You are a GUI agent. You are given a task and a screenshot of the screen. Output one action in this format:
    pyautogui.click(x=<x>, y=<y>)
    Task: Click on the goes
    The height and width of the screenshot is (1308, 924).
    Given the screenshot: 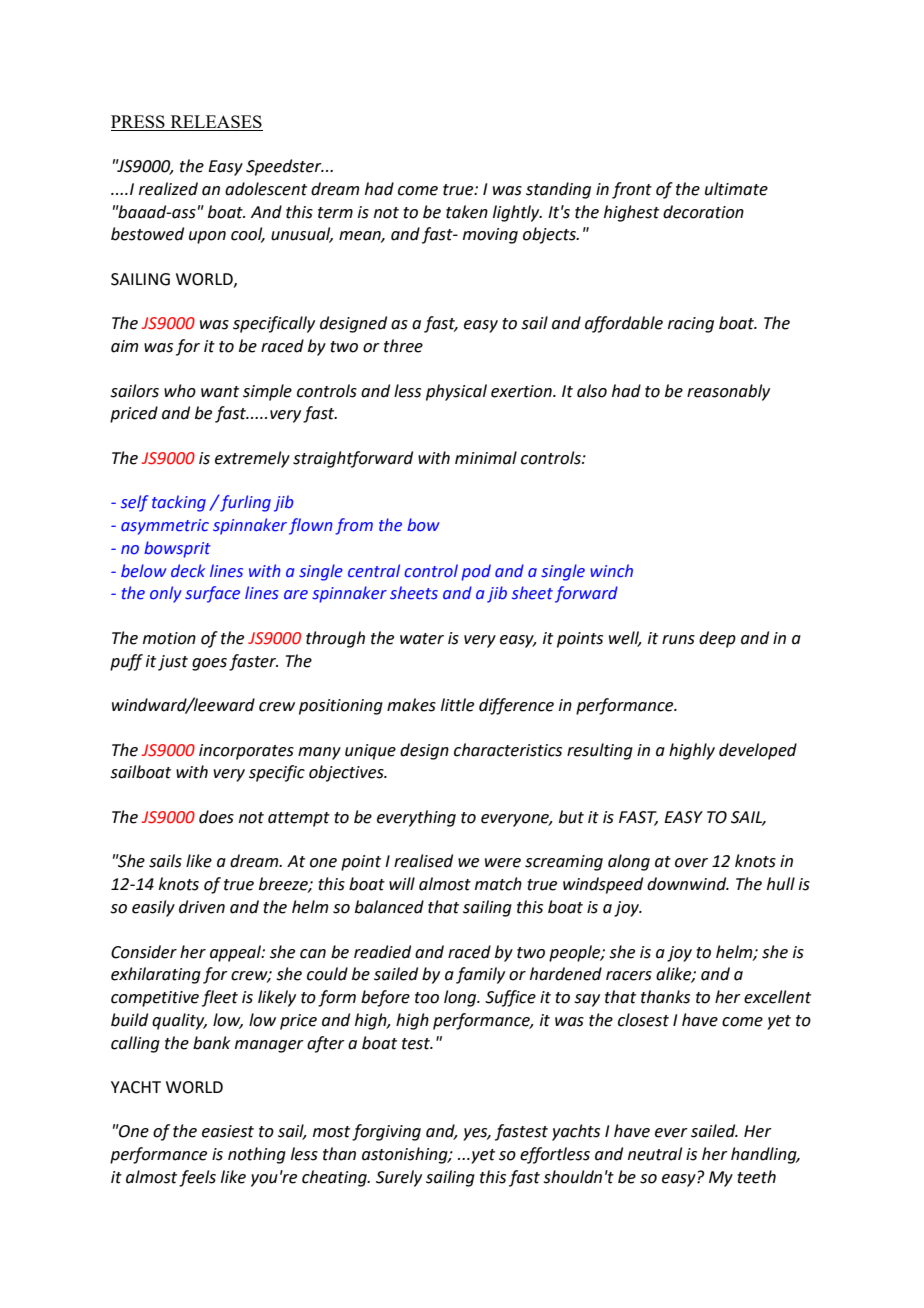 What is the action you would take?
    pyautogui.click(x=209, y=664)
